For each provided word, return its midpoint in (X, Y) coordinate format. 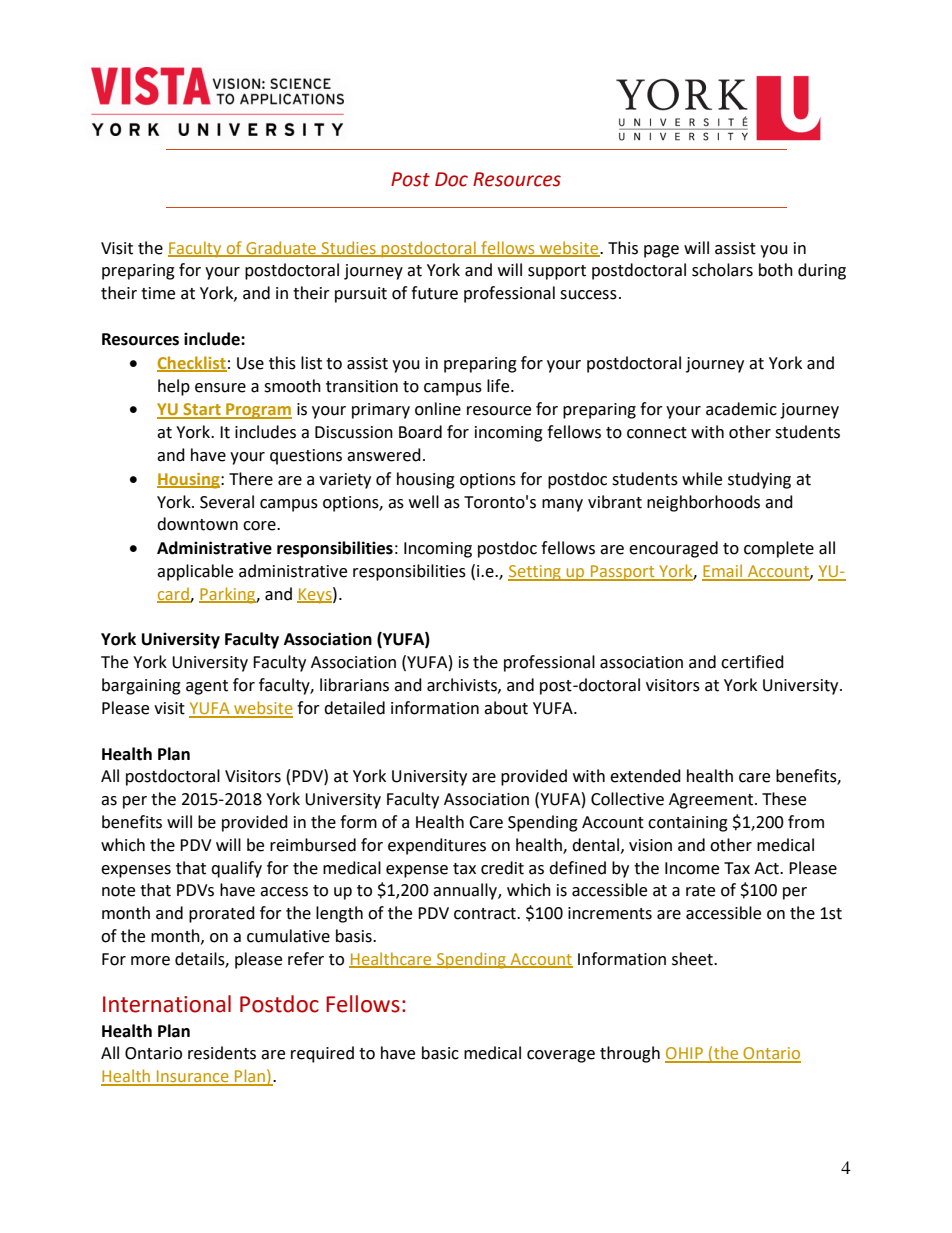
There (251, 479)
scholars (722, 270)
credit (502, 868)
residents (222, 1053)
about (506, 708)
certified (752, 662)
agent (207, 687)
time (158, 293)
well (424, 502)
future (434, 293)
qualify (236, 869)
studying (759, 480)
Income (692, 868)
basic (440, 1053)
